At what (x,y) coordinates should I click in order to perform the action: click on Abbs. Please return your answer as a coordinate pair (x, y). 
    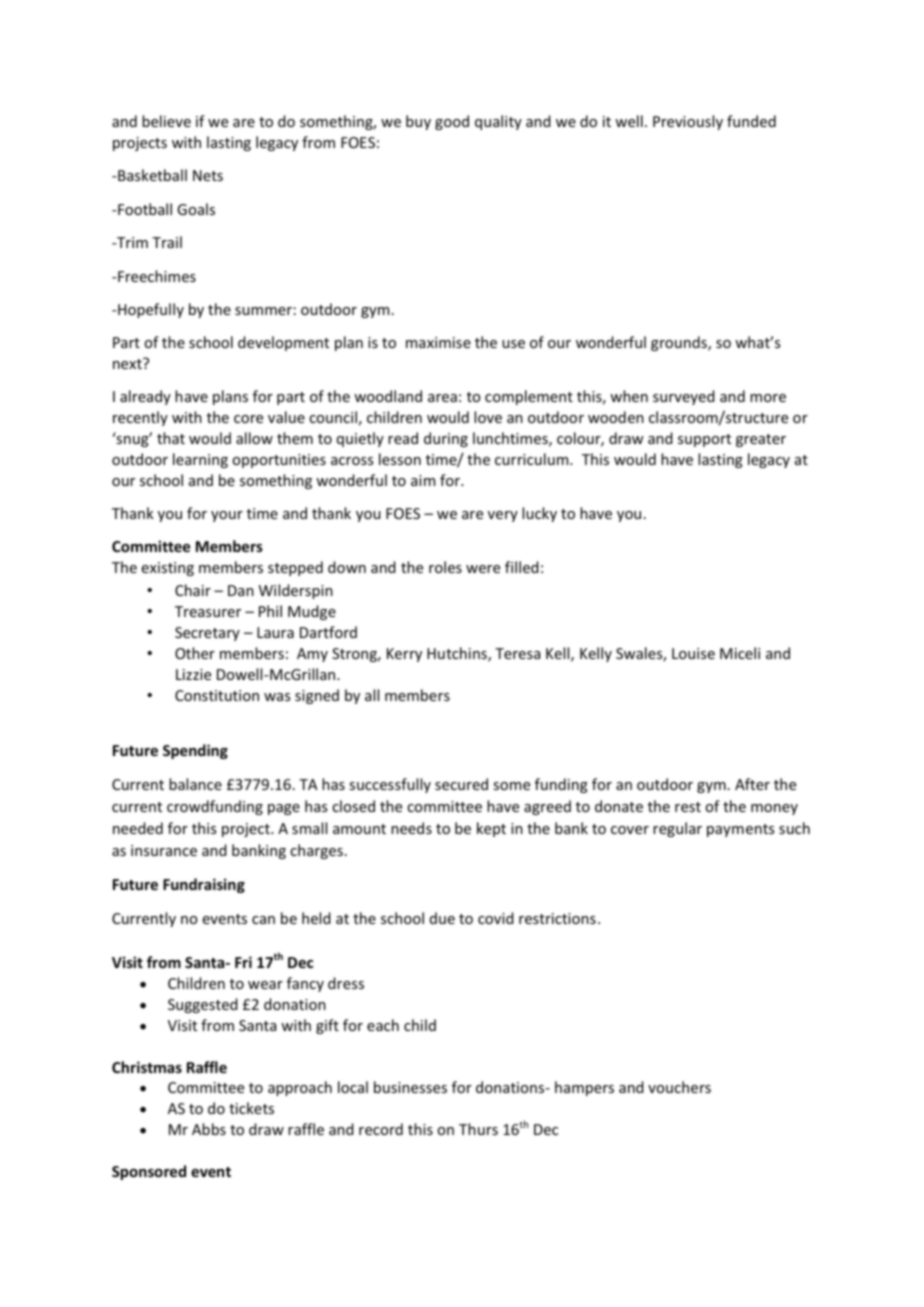
    Looking at the image, I should click on (209, 1129).
